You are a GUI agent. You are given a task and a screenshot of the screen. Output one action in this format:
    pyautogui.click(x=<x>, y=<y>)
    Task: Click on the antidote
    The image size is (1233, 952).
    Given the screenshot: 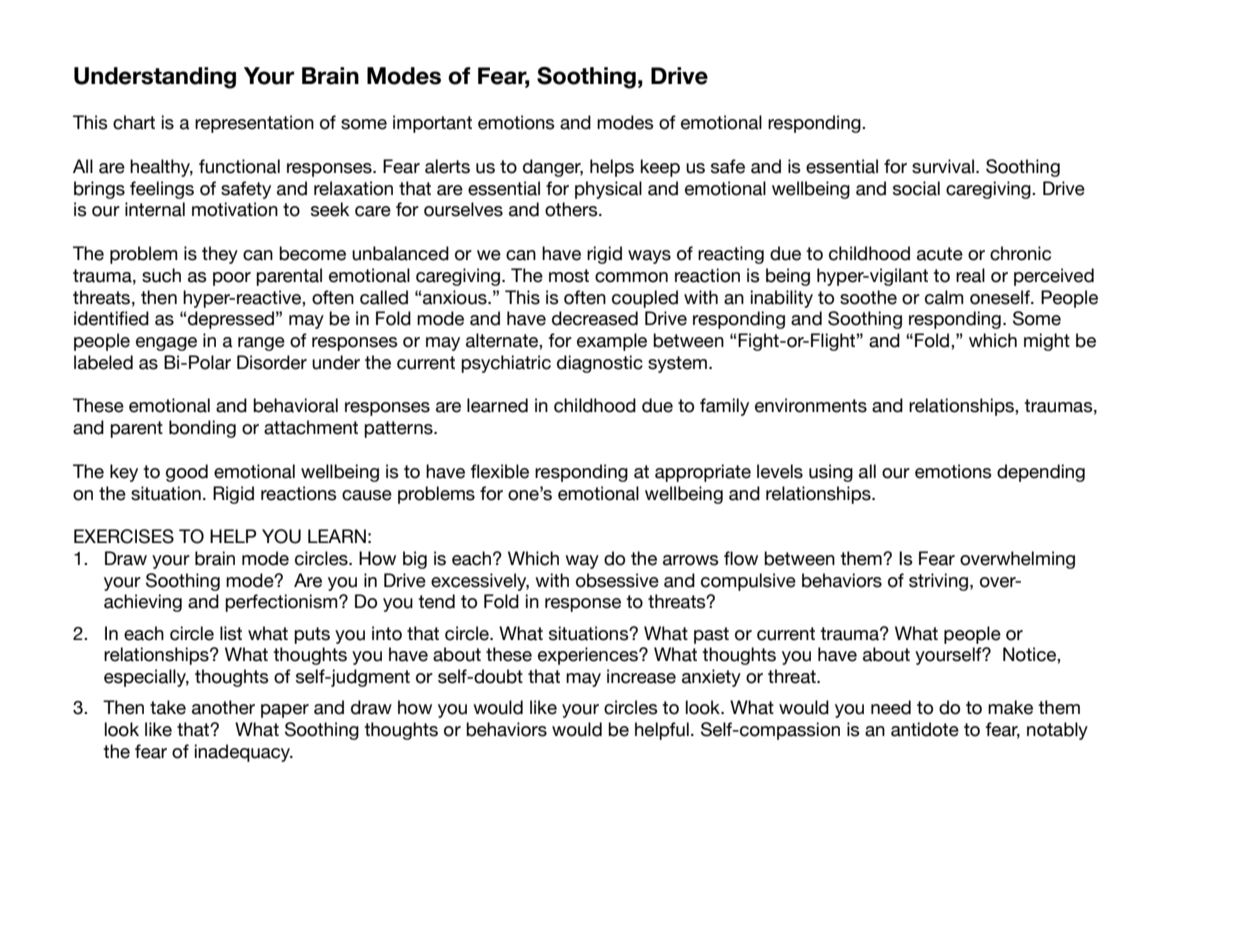 What is the action you would take?
    pyautogui.click(x=925, y=729)
